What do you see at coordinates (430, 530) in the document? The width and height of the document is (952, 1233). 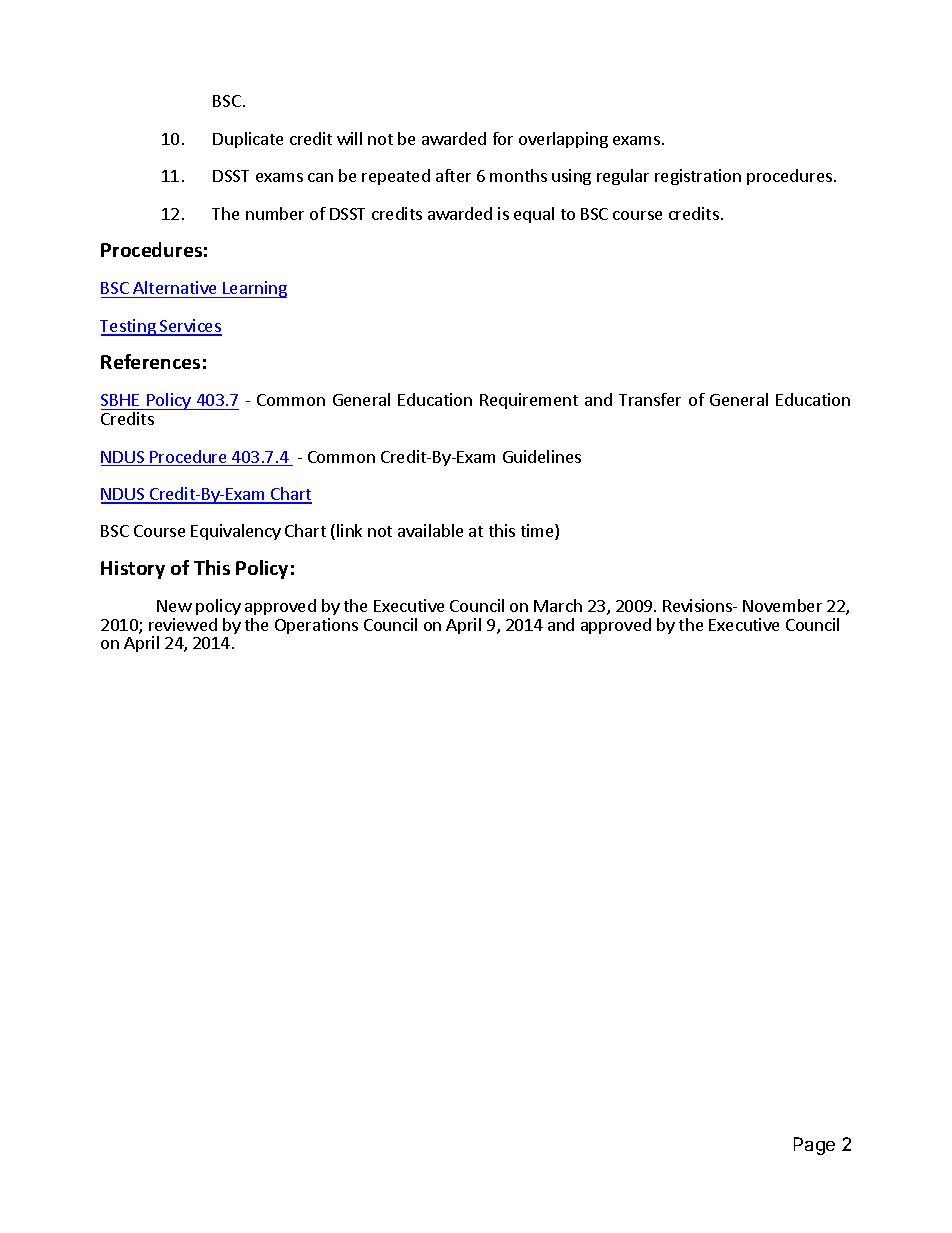 I see `available` at bounding box center [430, 530].
